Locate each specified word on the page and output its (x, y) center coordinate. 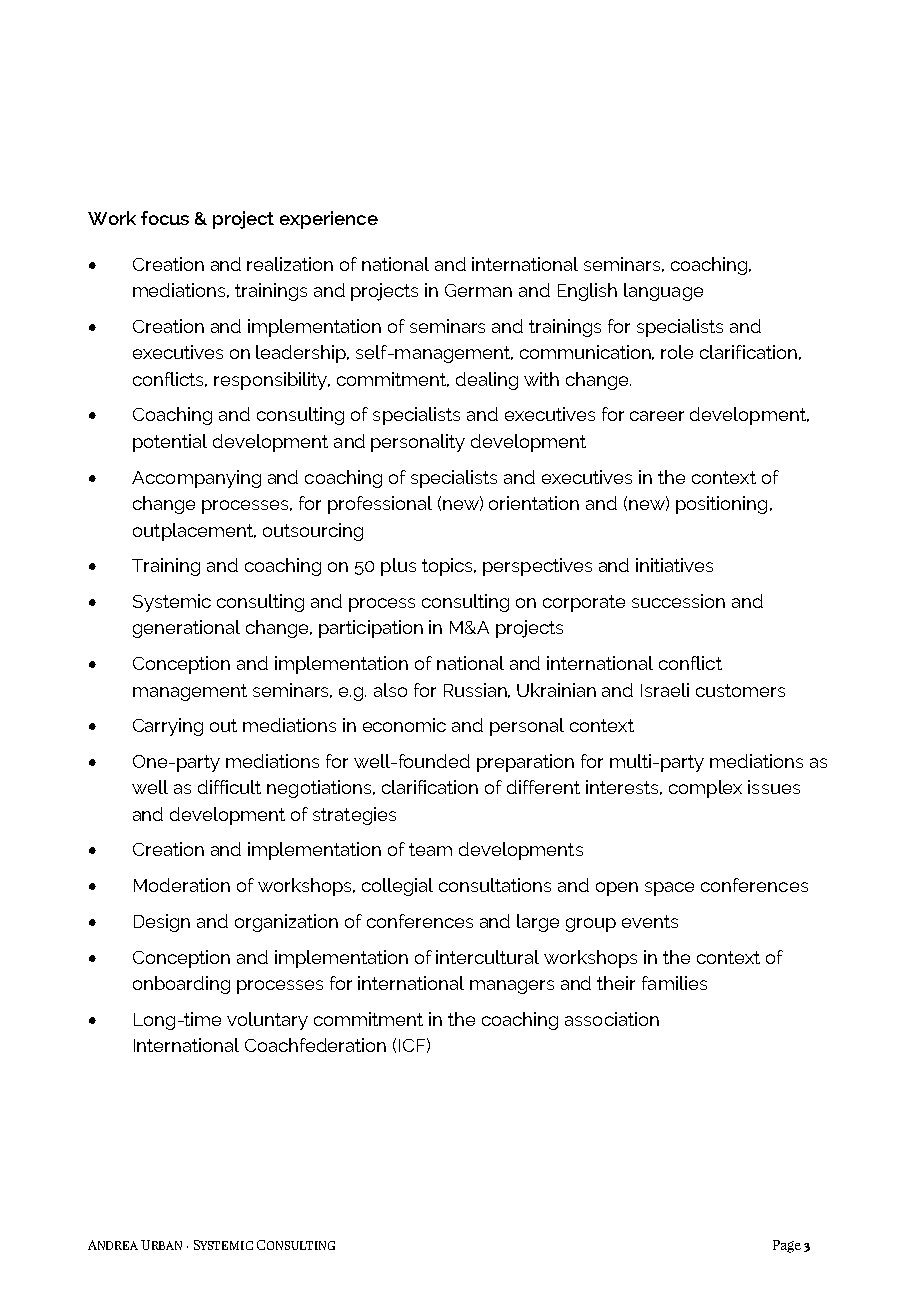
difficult (229, 787)
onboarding (181, 985)
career (657, 416)
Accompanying (196, 479)
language (663, 292)
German (478, 290)
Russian (477, 690)
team (430, 849)
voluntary (267, 1021)
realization (290, 264)
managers (512, 987)
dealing (487, 381)
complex (705, 789)
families (674, 983)
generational (186, 629)
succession (678, 601)
